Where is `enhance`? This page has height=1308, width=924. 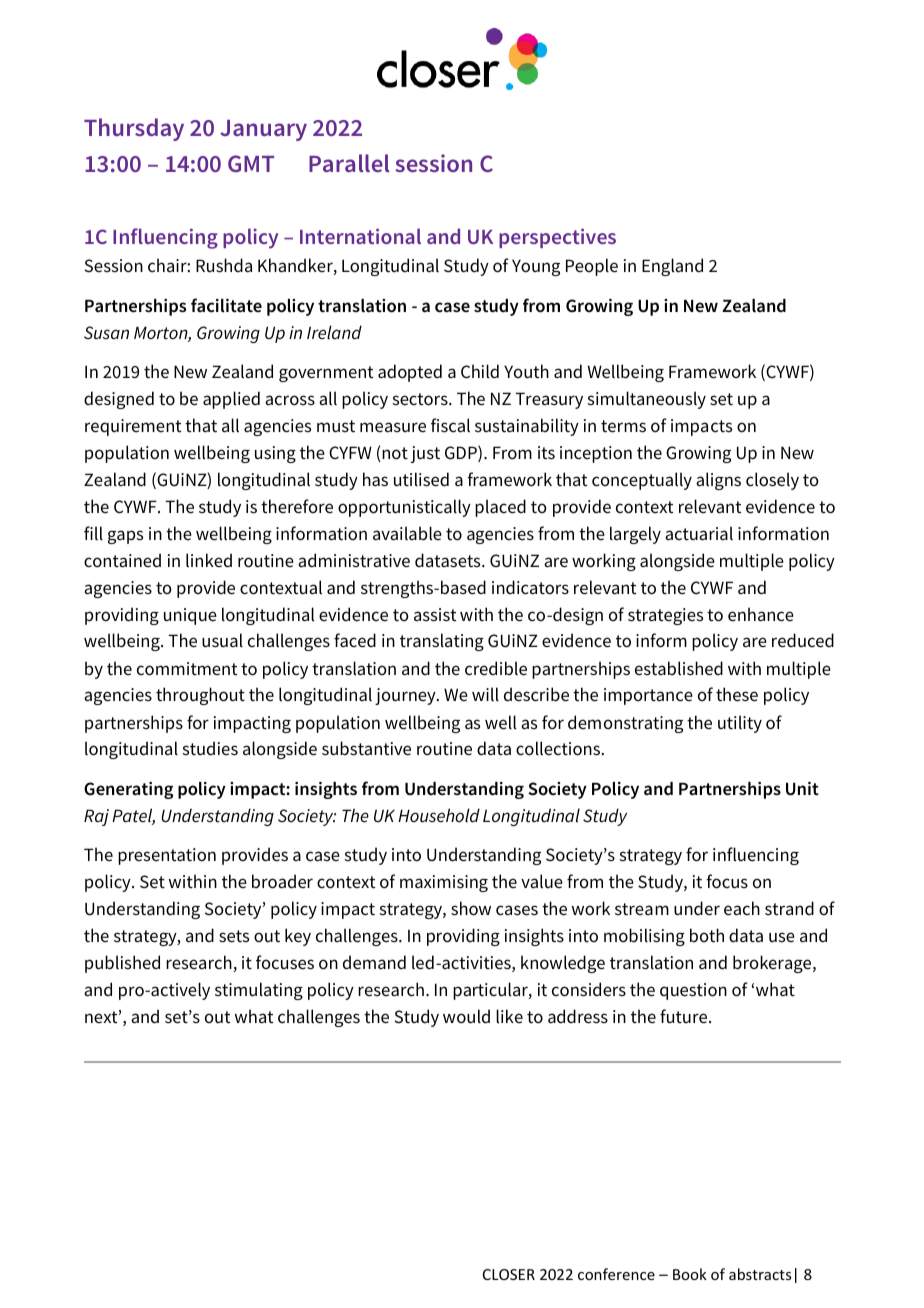 enhance is located at coordinates (761, 614).
